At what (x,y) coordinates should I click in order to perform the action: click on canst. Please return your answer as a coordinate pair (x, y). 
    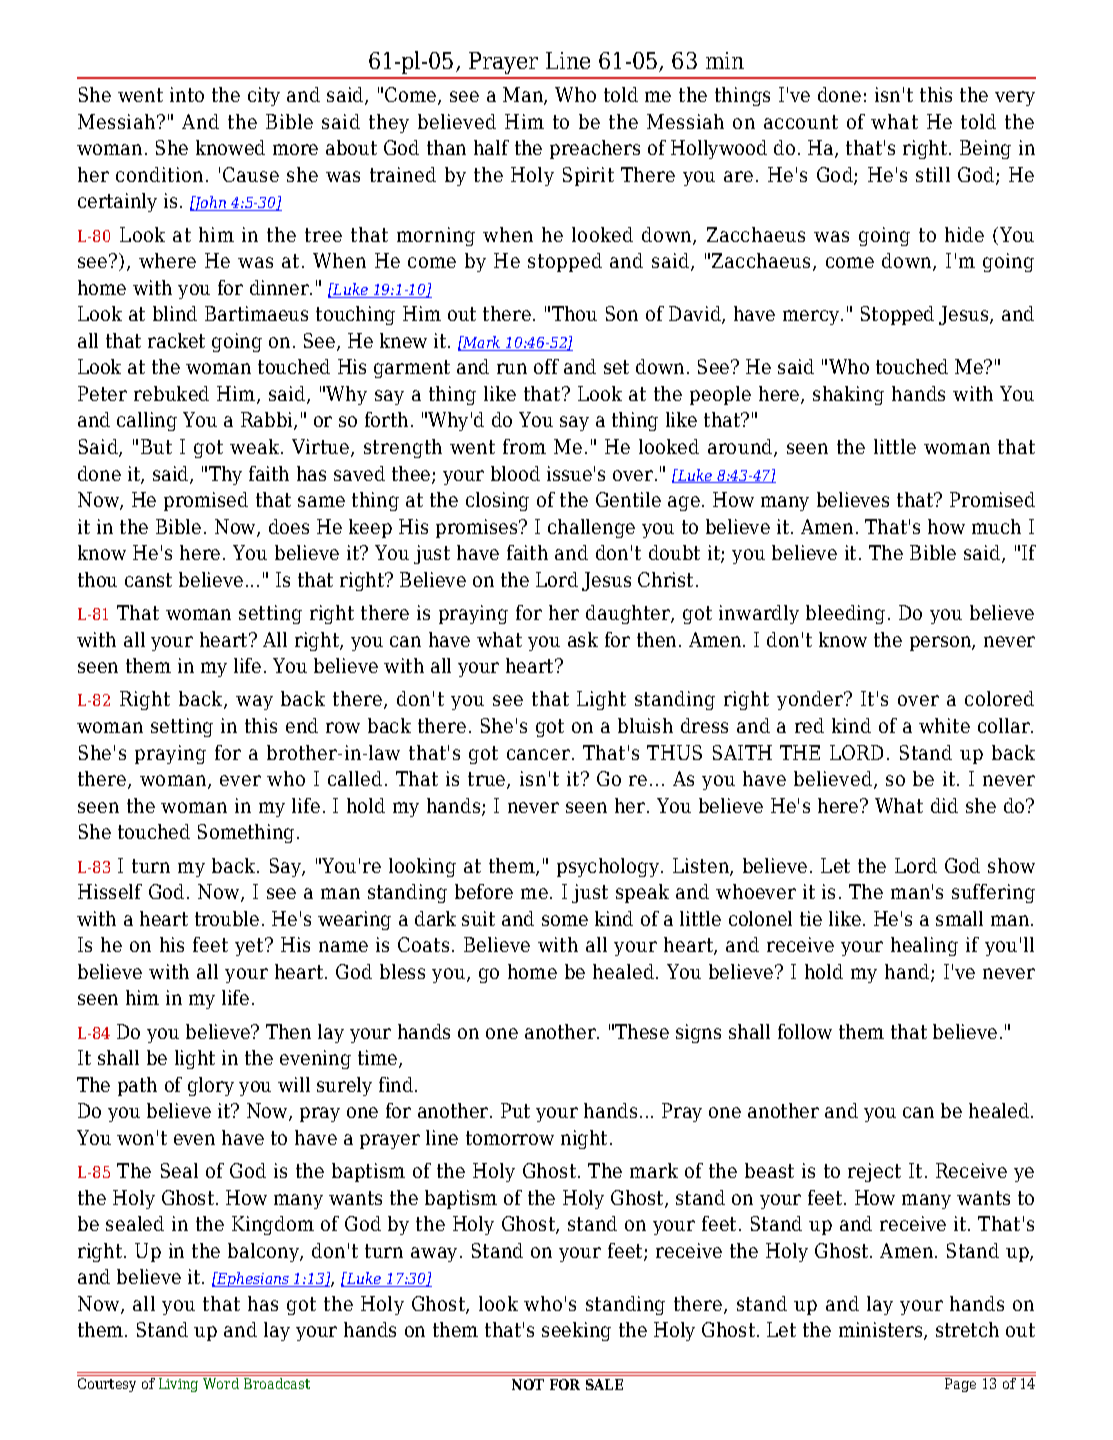
    Looking at the image, I should click on (148, 580).
